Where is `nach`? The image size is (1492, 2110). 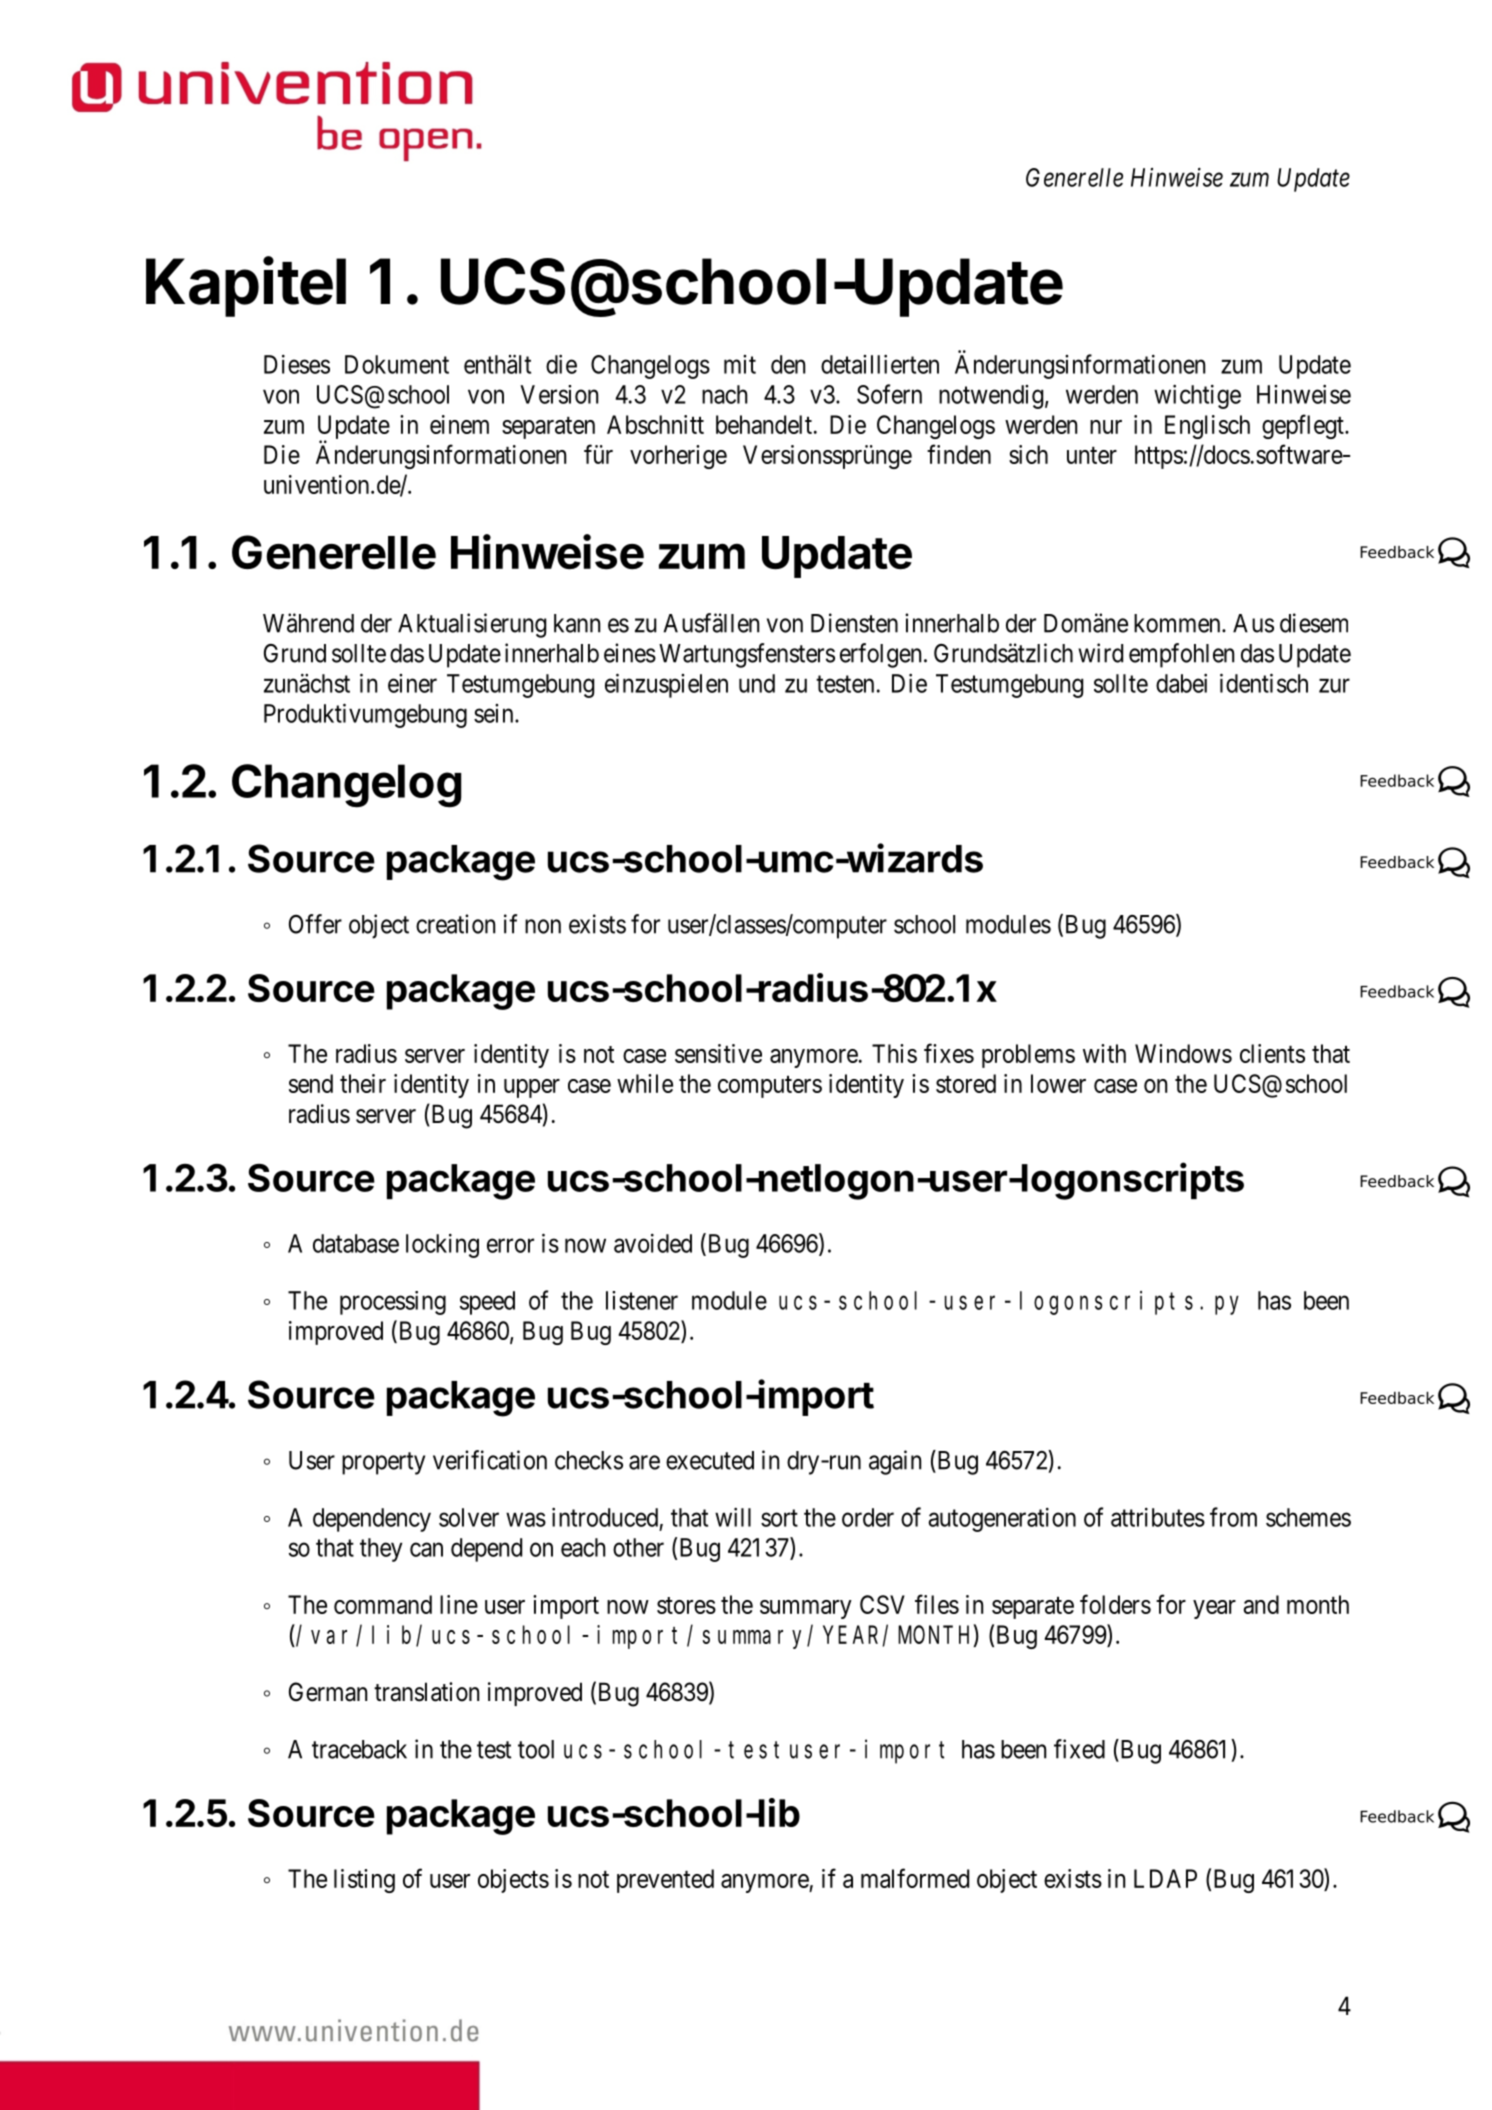
nach is located at coordinates (725, 394).
